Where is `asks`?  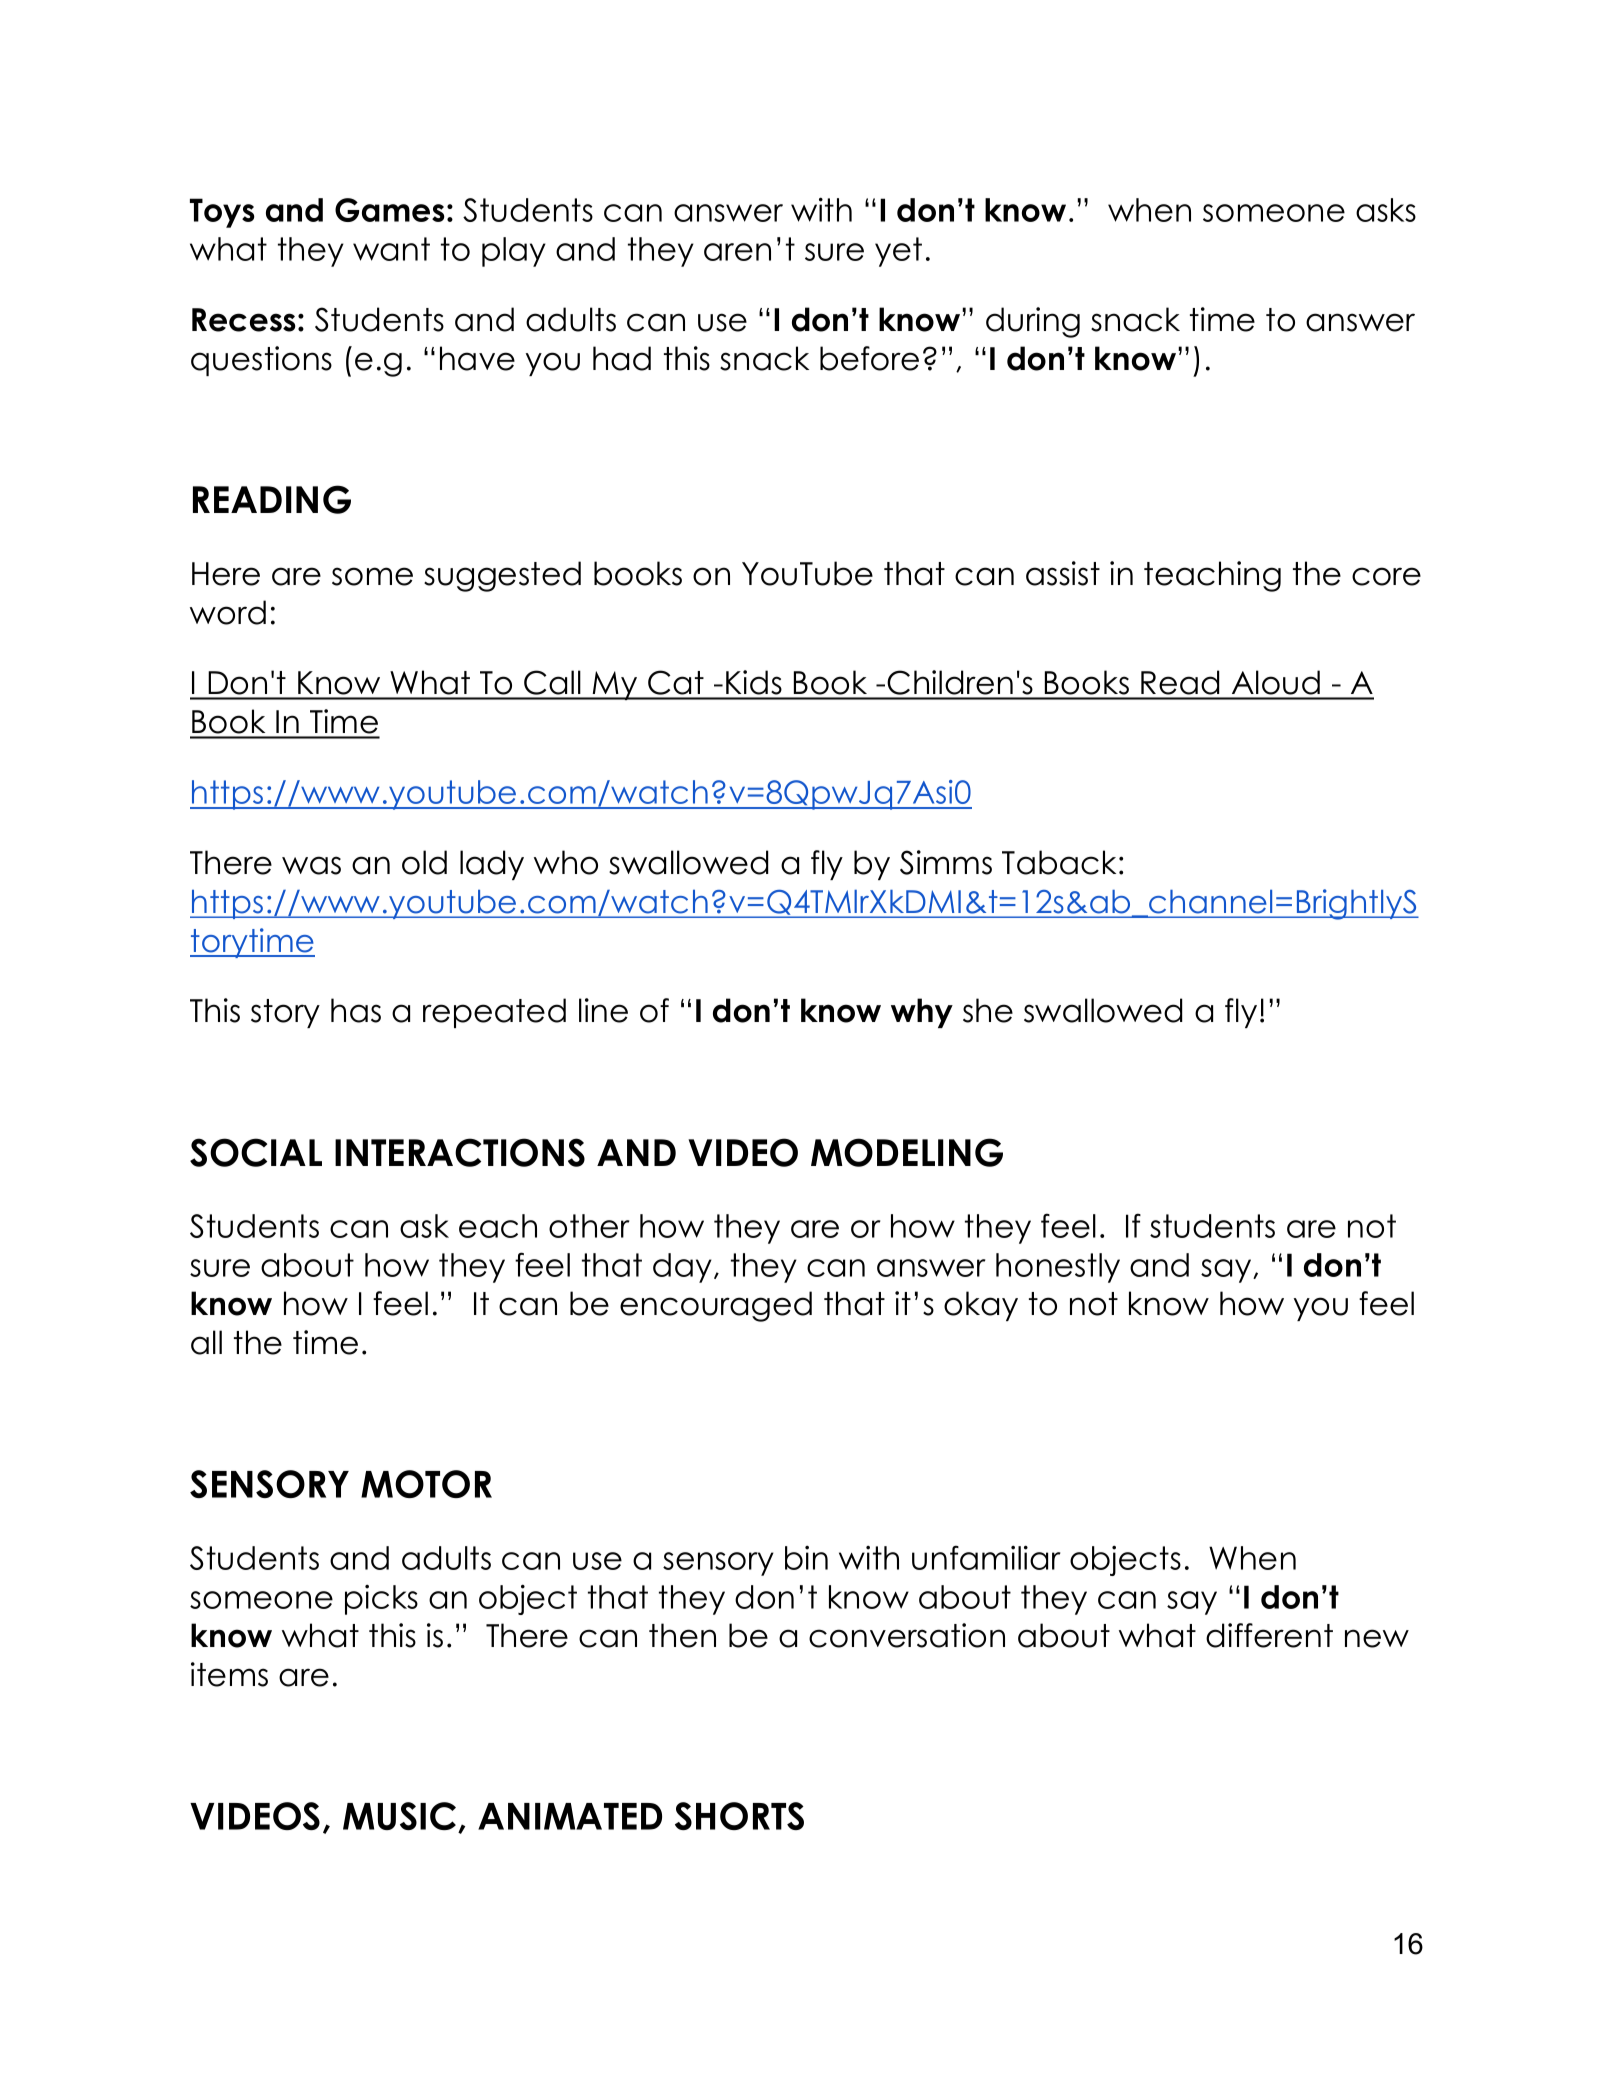
asks is located at coordinates (1386, 210).
